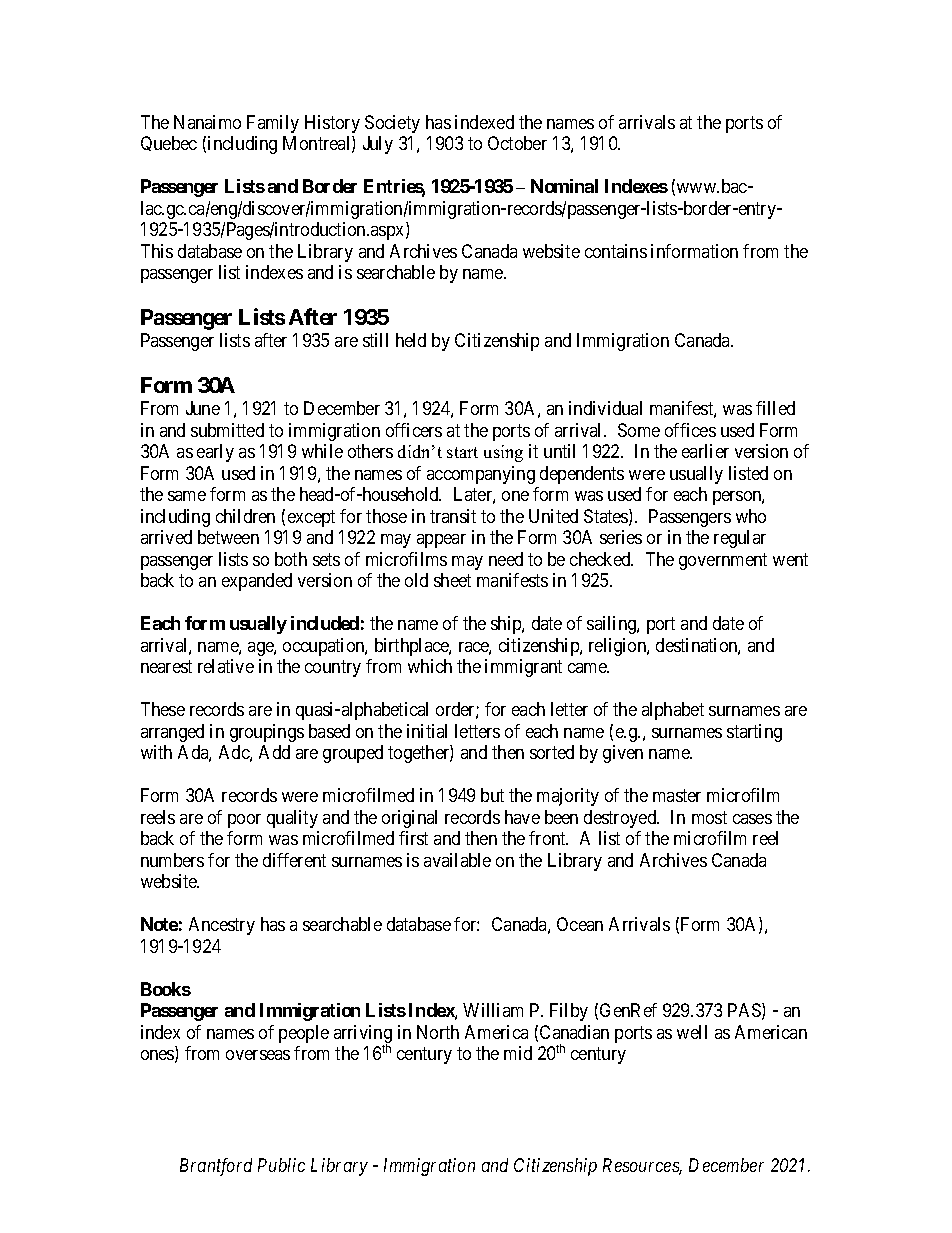  I want to click on October, so click(517, 143).
